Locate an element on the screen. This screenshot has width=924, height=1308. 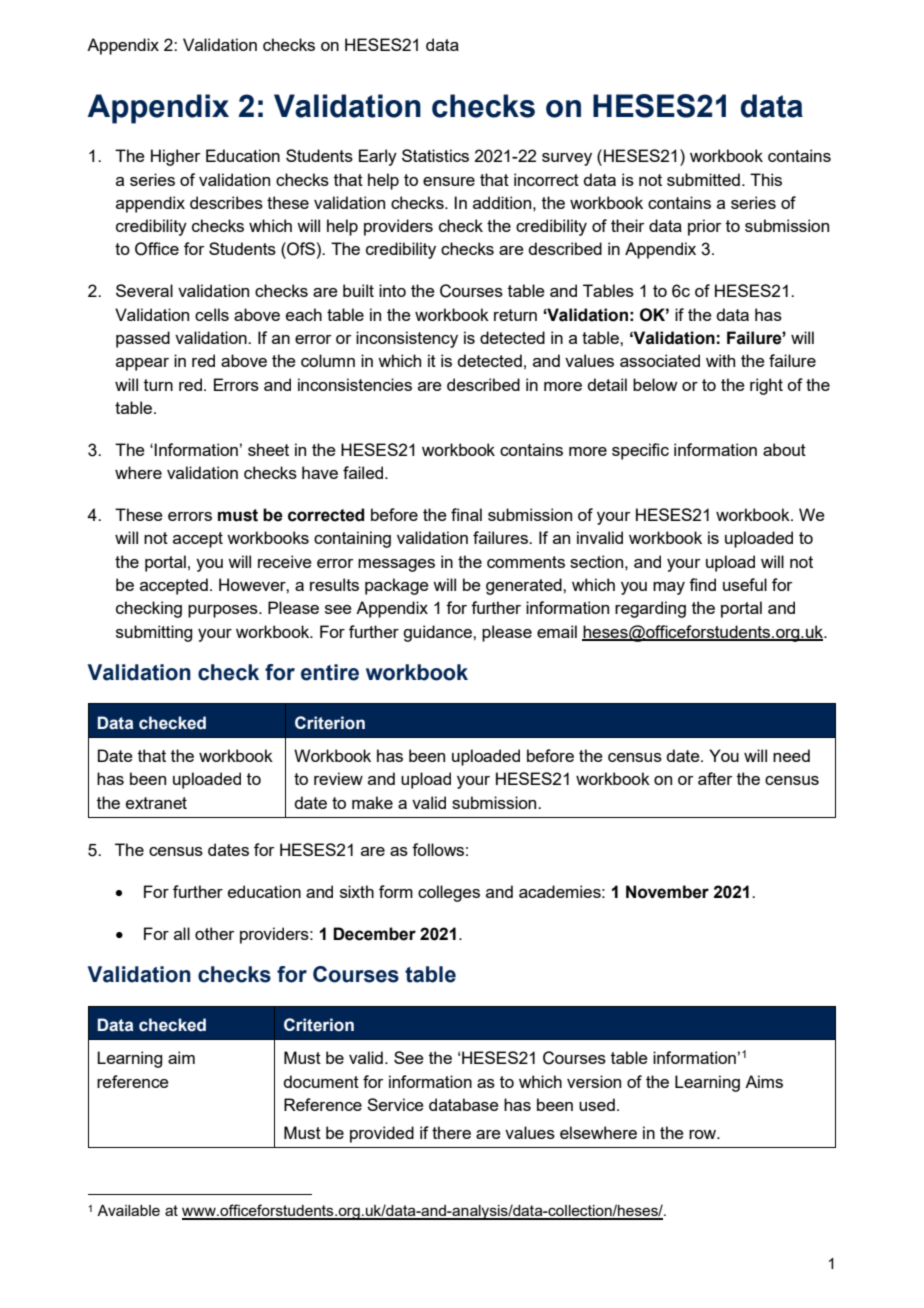
submitted is located at coordinates (703, 179).
